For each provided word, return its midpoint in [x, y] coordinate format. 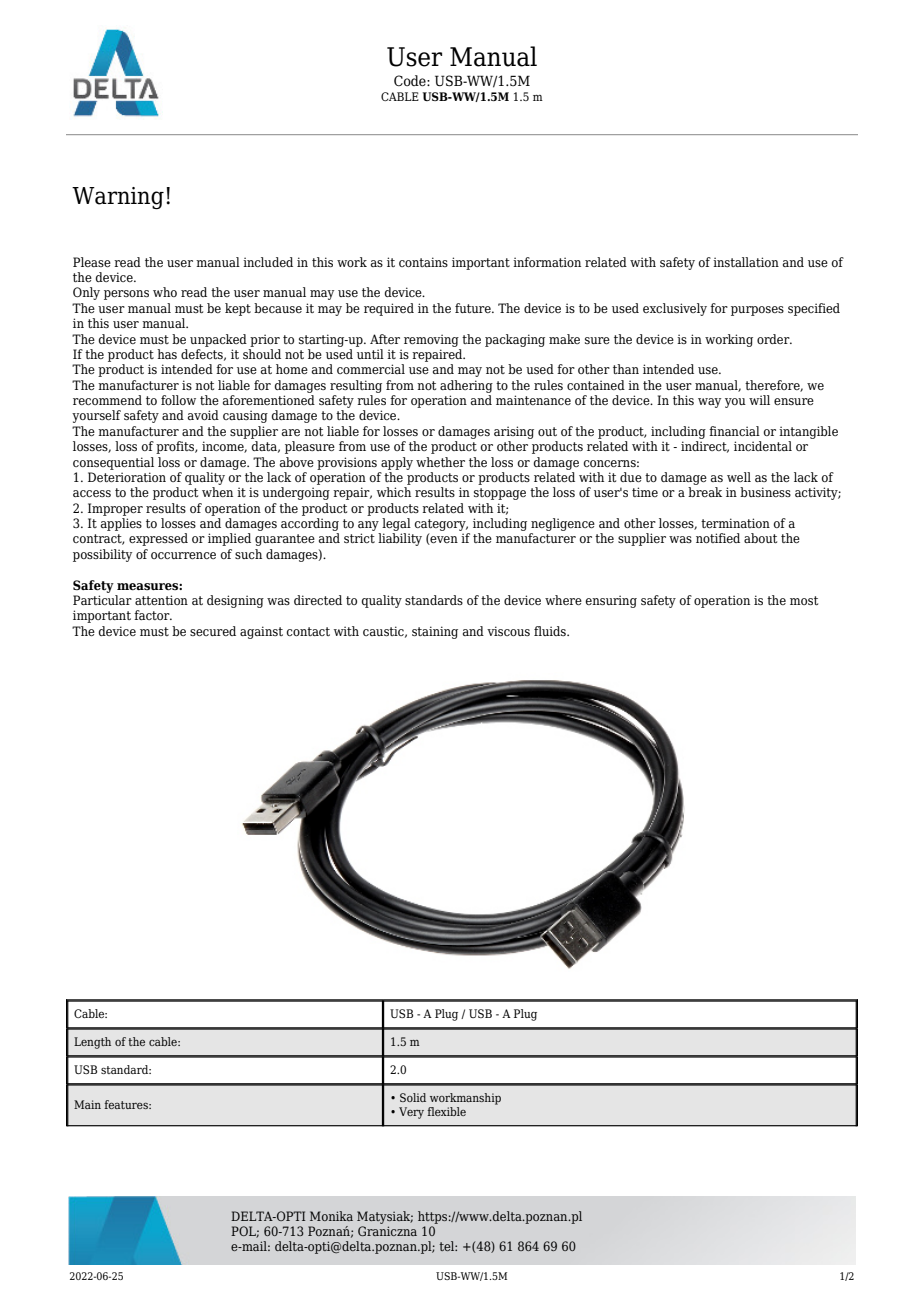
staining [435, 632]
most [804, 600]
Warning [118, 198]
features [127, 1104]
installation [746, 262]
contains [423, 262]
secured [213, 631]
